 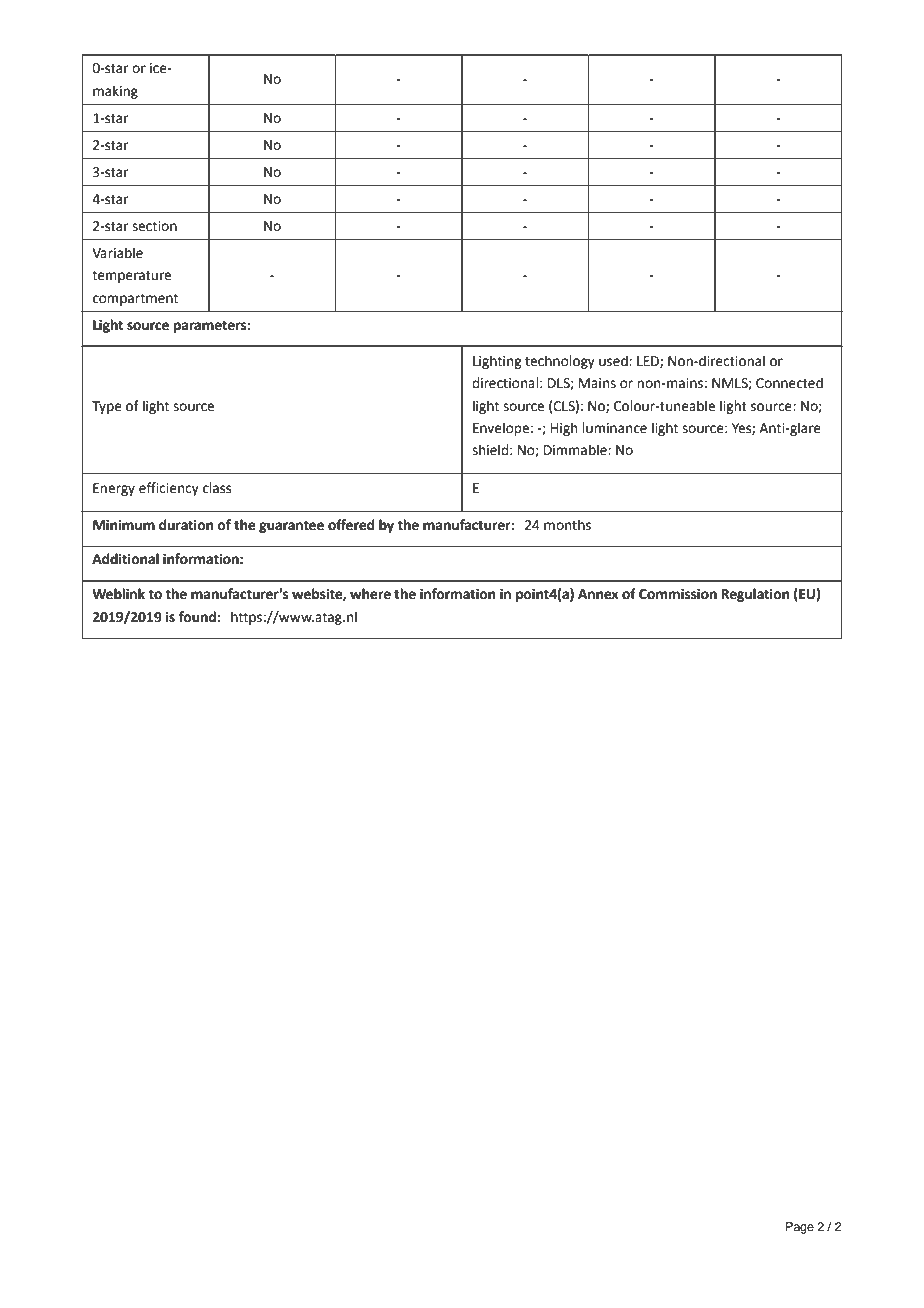 I want to click on technology, so click(x=560, y=362).
